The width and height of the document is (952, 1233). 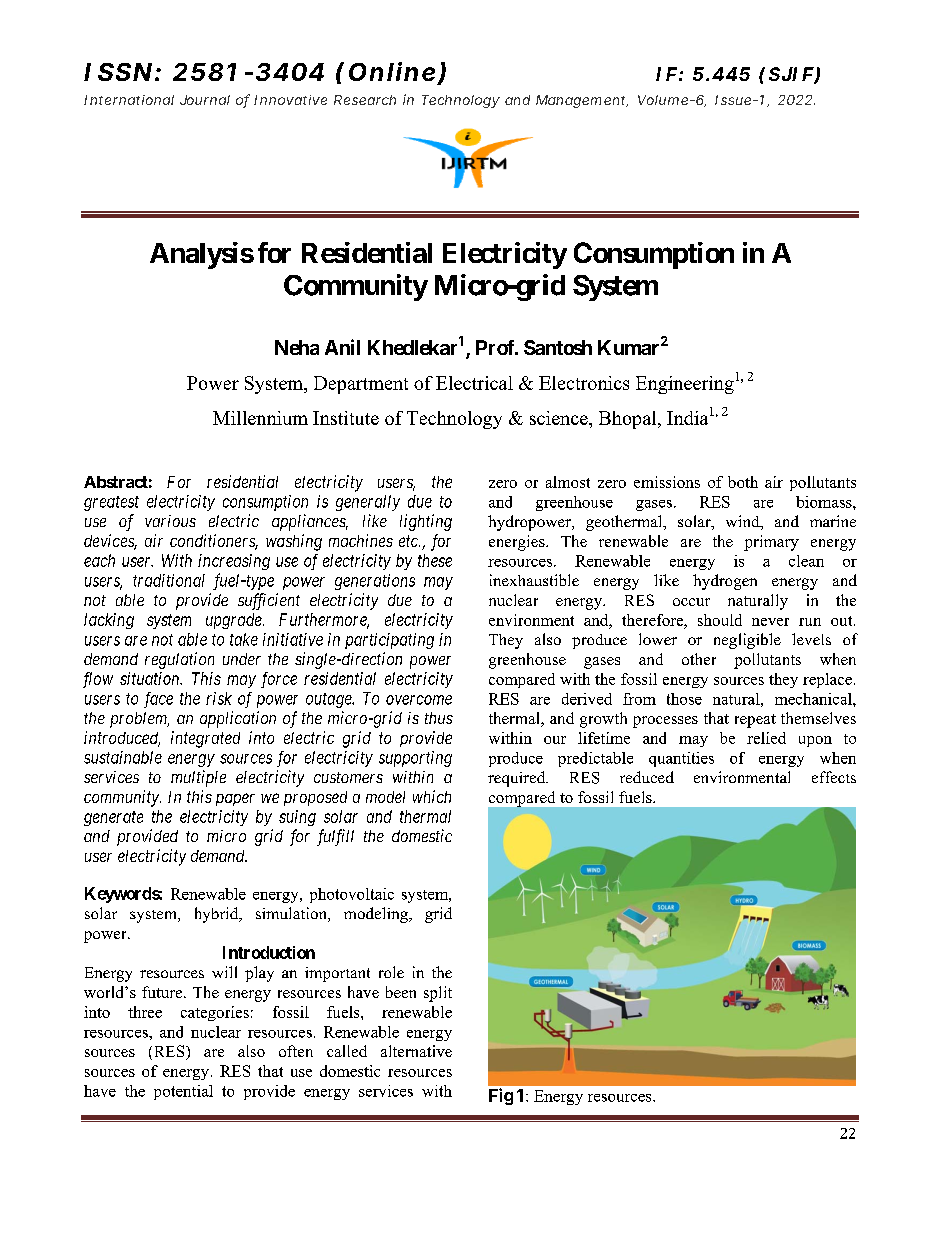 What do you see at coordinates (416, 1051) in the document?
I see `alternative` at bounding box center [416, 1051].
